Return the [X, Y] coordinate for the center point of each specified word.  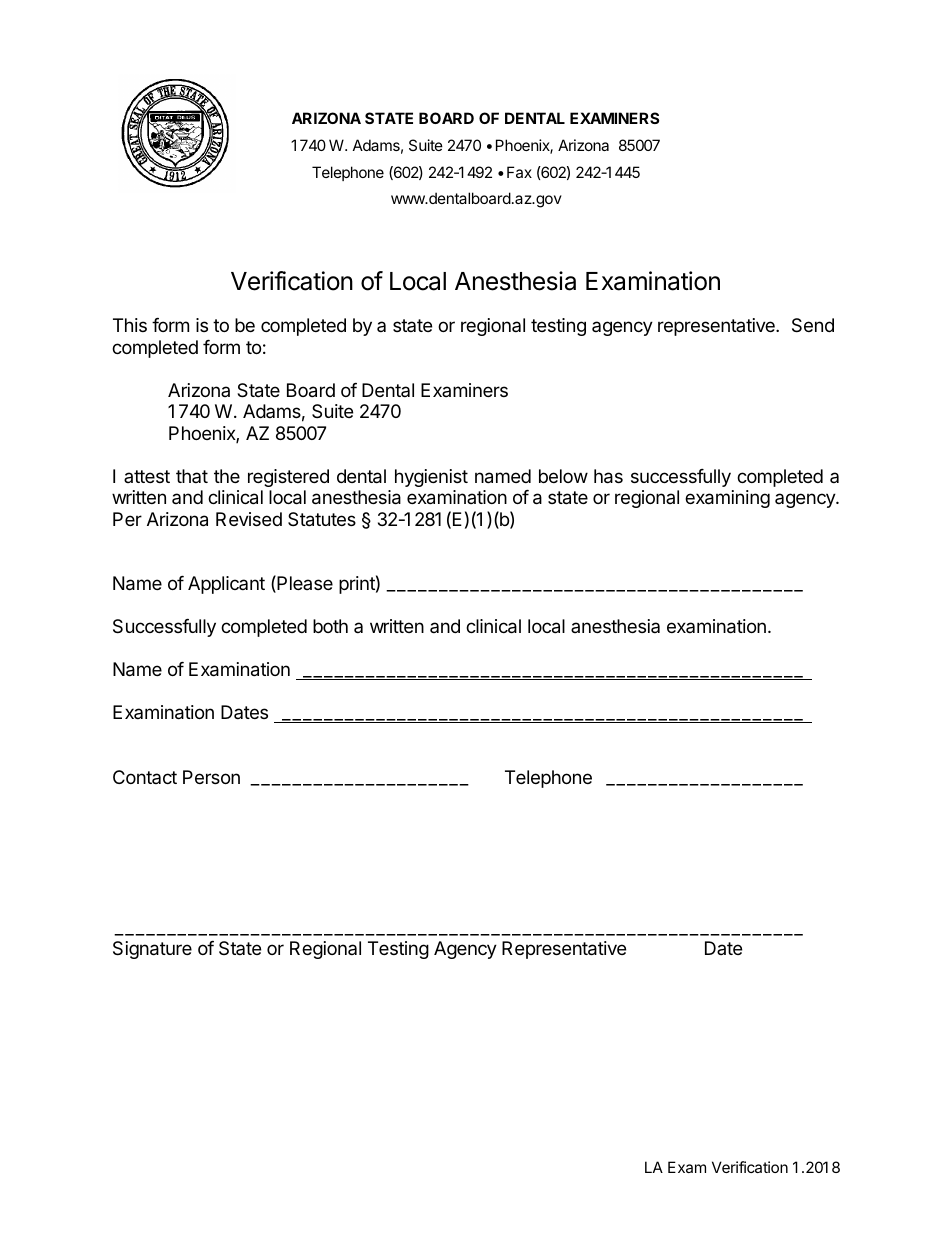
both [330, 626]
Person [211, 777]
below [563, 476]
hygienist [431, 478]
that [192, 476]
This [130, 325]
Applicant [226, 585]
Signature [152, 950]
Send [813, 325]
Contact [145, 777]
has [608, 476]
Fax [519, 172]
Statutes [322, 519]
